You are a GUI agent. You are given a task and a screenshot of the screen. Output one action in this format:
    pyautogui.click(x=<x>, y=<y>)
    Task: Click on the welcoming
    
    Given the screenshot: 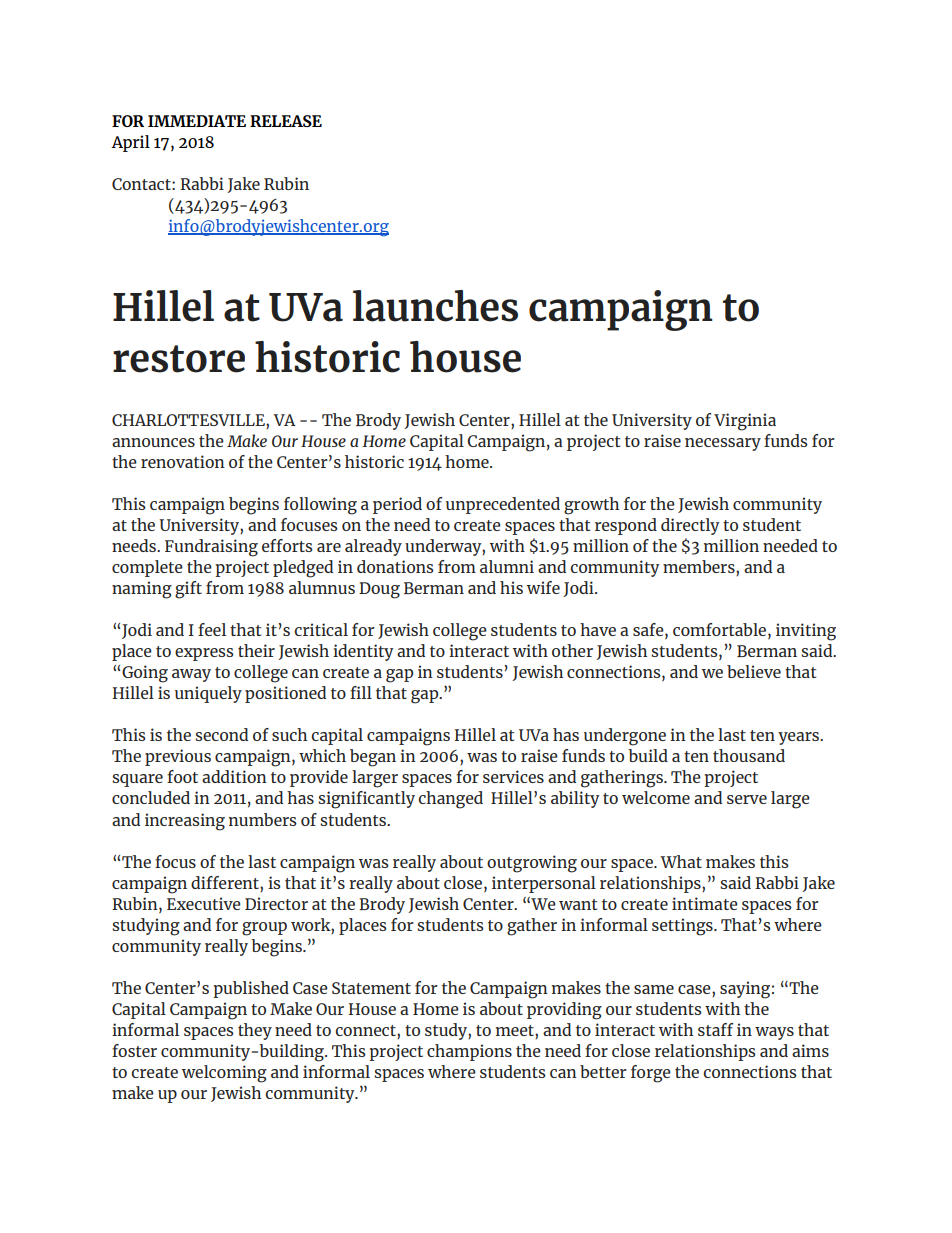 What is the action you would take?
    pyautogui.click(x=224, y=1074)
